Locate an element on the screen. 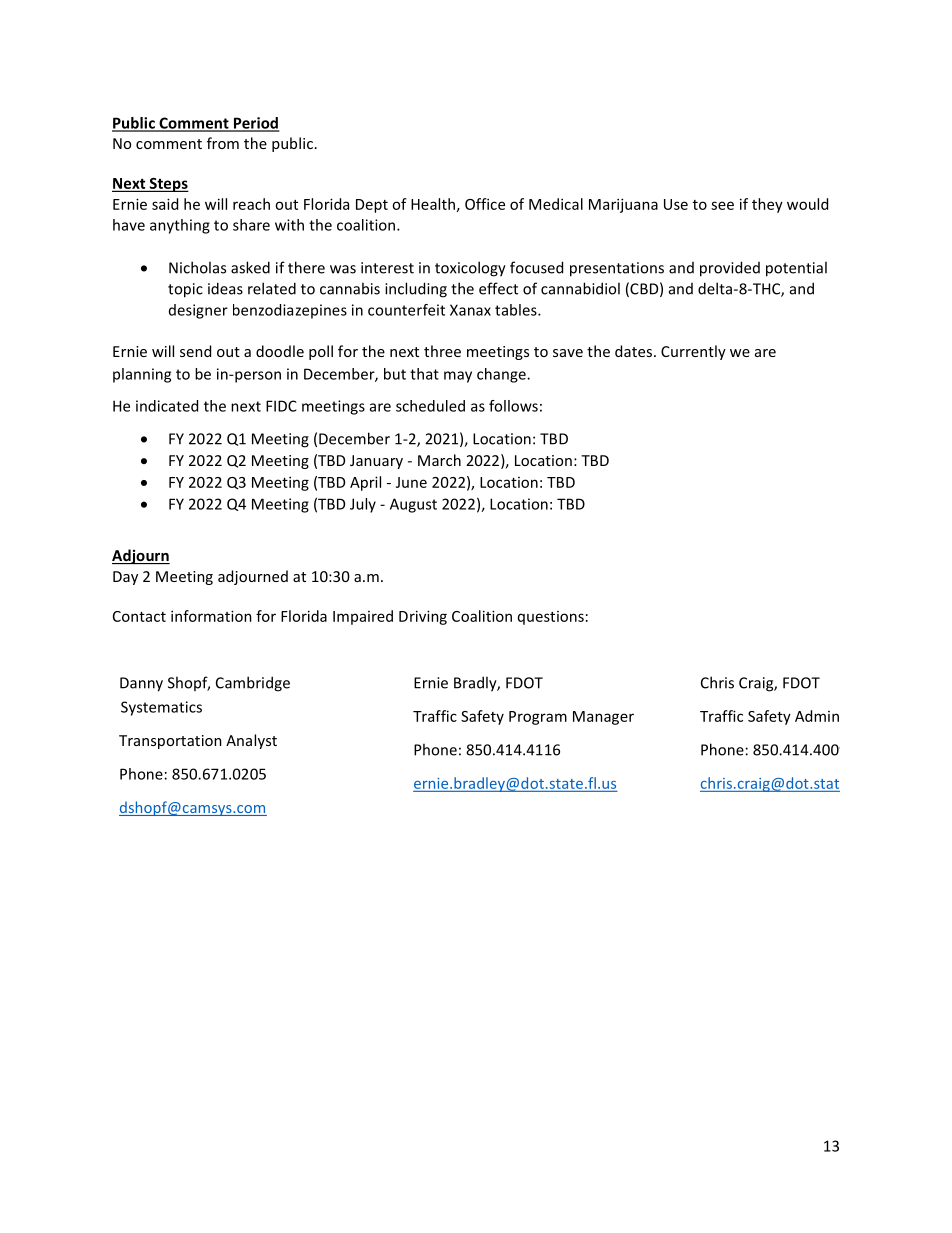 Image resolution: width=952 pixels, height=1233 pixels. March is located at coordinates (439, 460).
